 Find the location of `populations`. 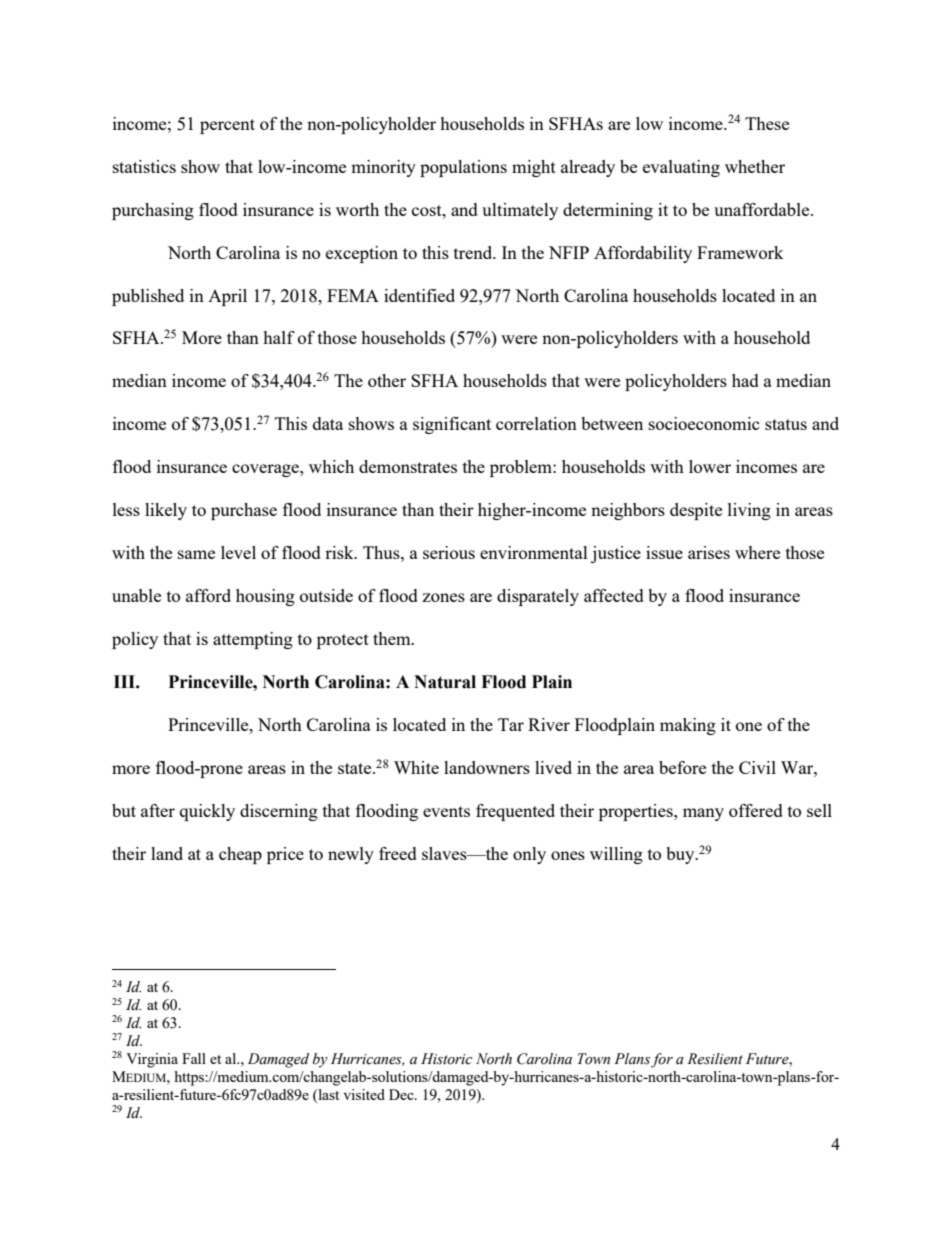

populations is located at coordinates (463, 168).
